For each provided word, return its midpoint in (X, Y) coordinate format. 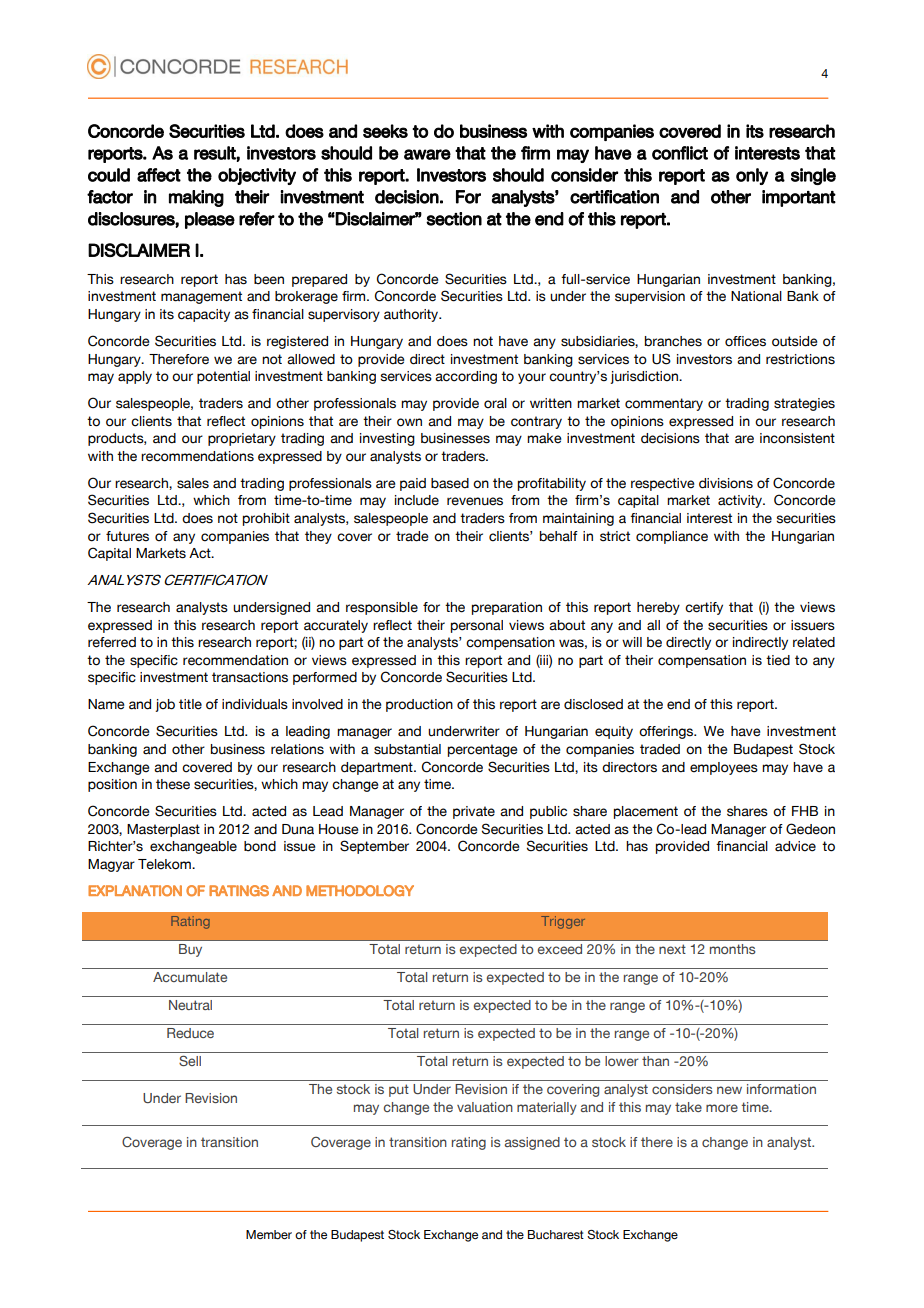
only (752, 176)
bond (260, 846)
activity (741, 501)
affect (159, 175)
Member (269, 1234)
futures (127, 536)
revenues (475, 501)
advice (795, 846)
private (474, 812)
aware (427, 154)
